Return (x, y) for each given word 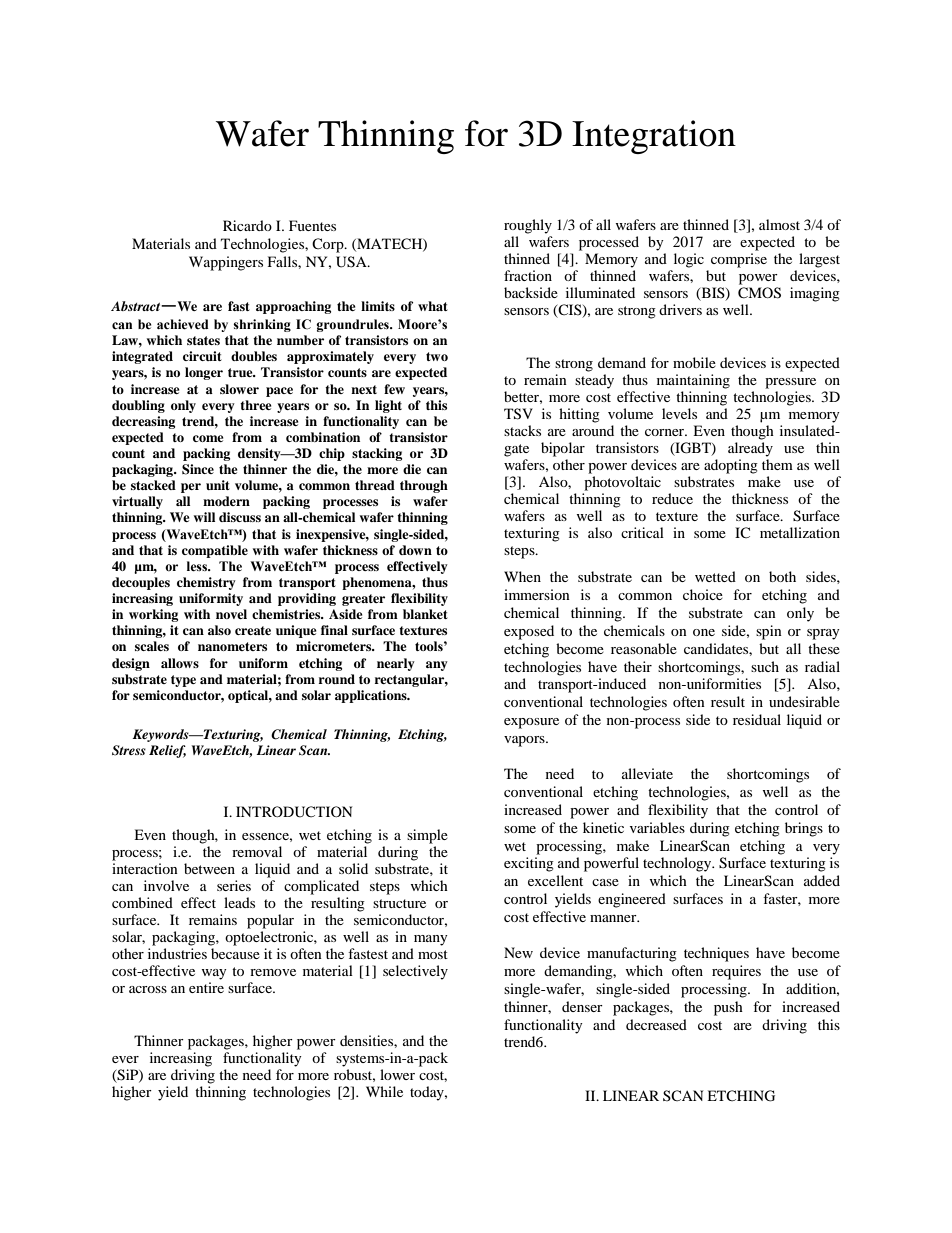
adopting (731, 466)
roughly (528, 226)
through (424, 486)
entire (206, 987)
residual (757, 719)
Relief (167, 751)
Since (198, 469)
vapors (525, 741)
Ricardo (247, 225)
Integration (654, 137)
